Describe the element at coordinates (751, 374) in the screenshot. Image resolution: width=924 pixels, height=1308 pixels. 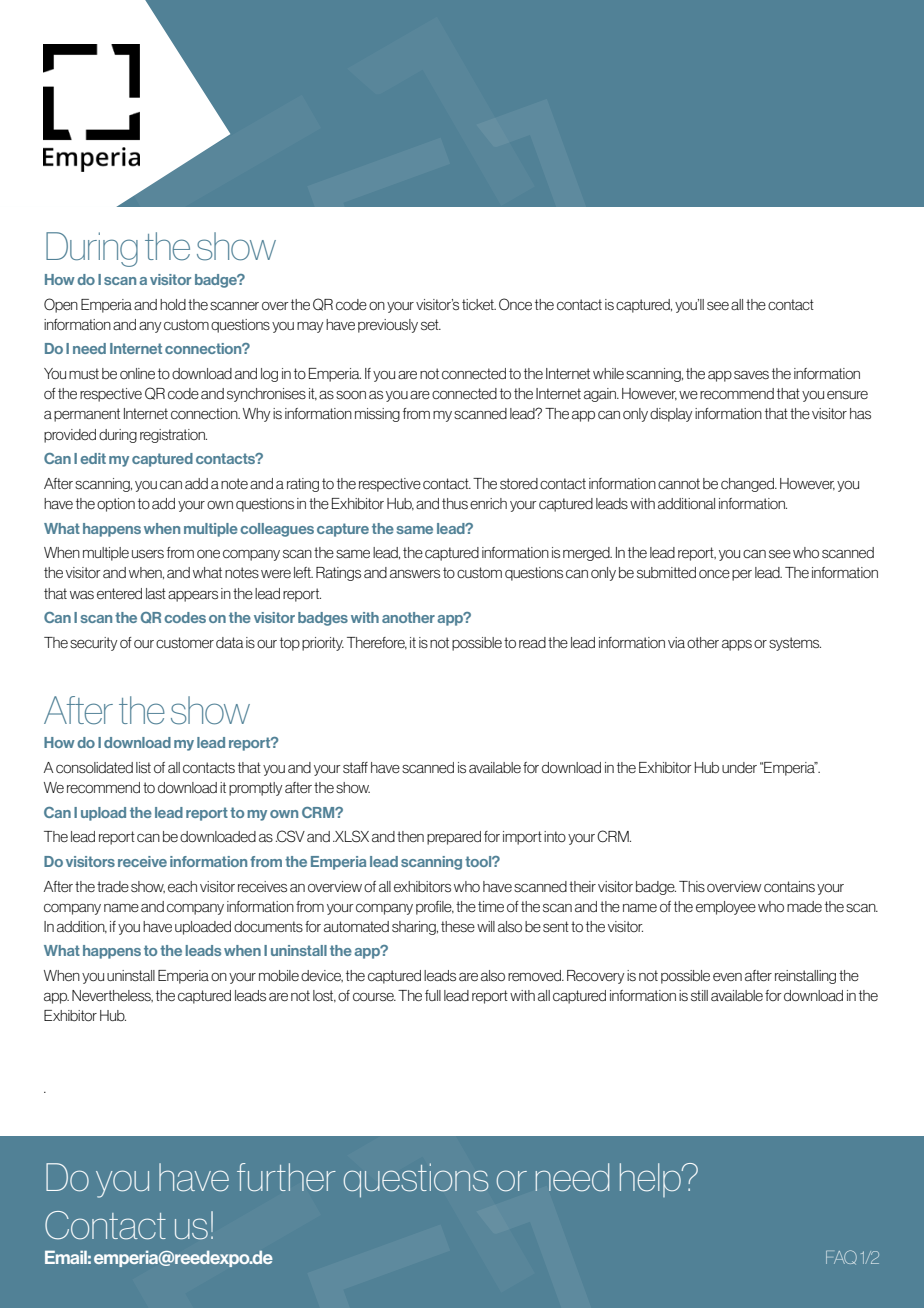
I see `saves` at that location.
